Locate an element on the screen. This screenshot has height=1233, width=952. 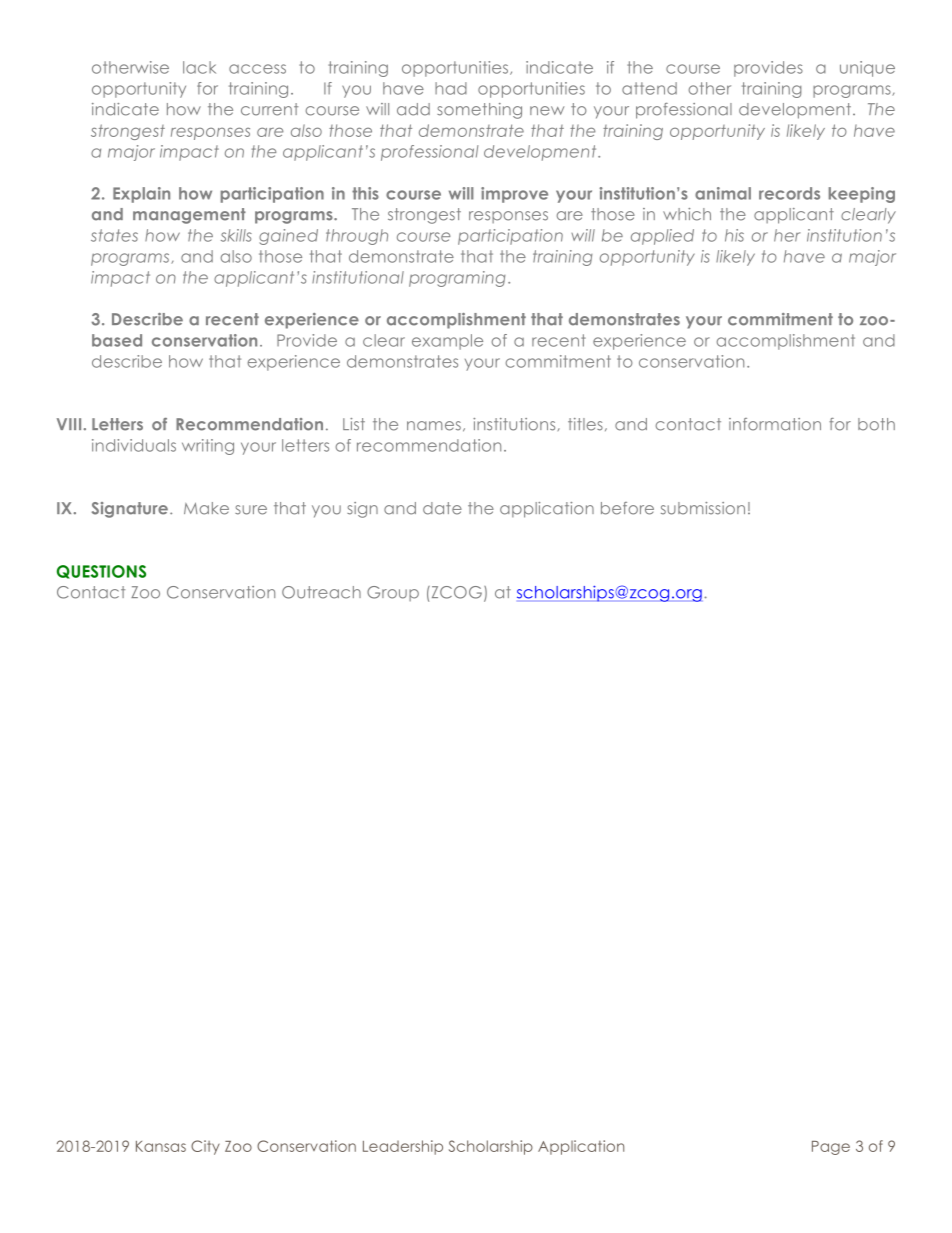
Outreach is located at coordinates (321, 592).
